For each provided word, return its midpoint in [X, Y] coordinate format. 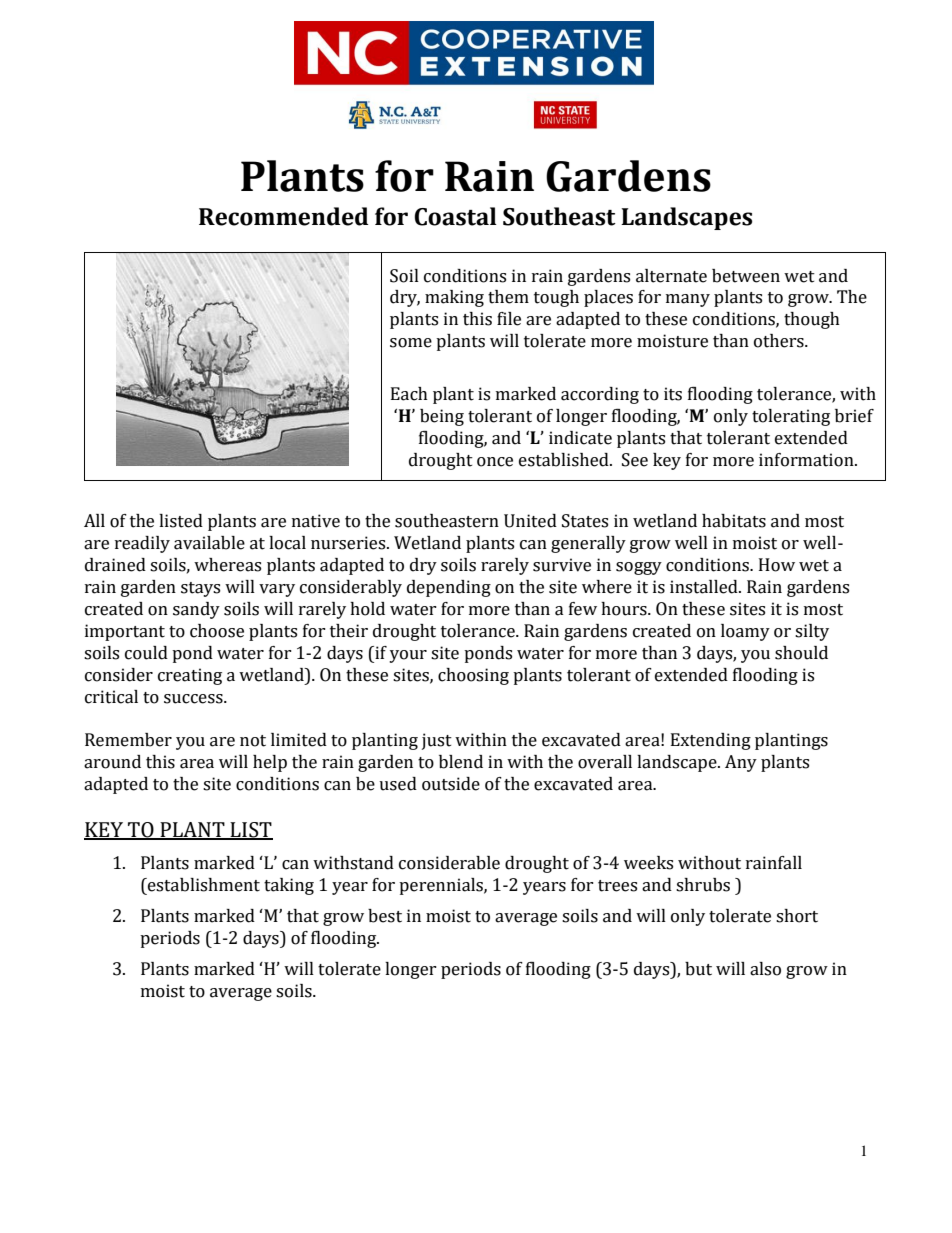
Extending [711, 741]
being [442, 417]
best [385, 916]
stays [200, 589]
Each [409, 394]
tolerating [791, 417]
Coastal [455, 216]
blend [461, 762]
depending [449, 588]
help [270, 763]
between [746, 276]
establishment [203, 885]
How [777, 565]
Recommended [283, 216]
